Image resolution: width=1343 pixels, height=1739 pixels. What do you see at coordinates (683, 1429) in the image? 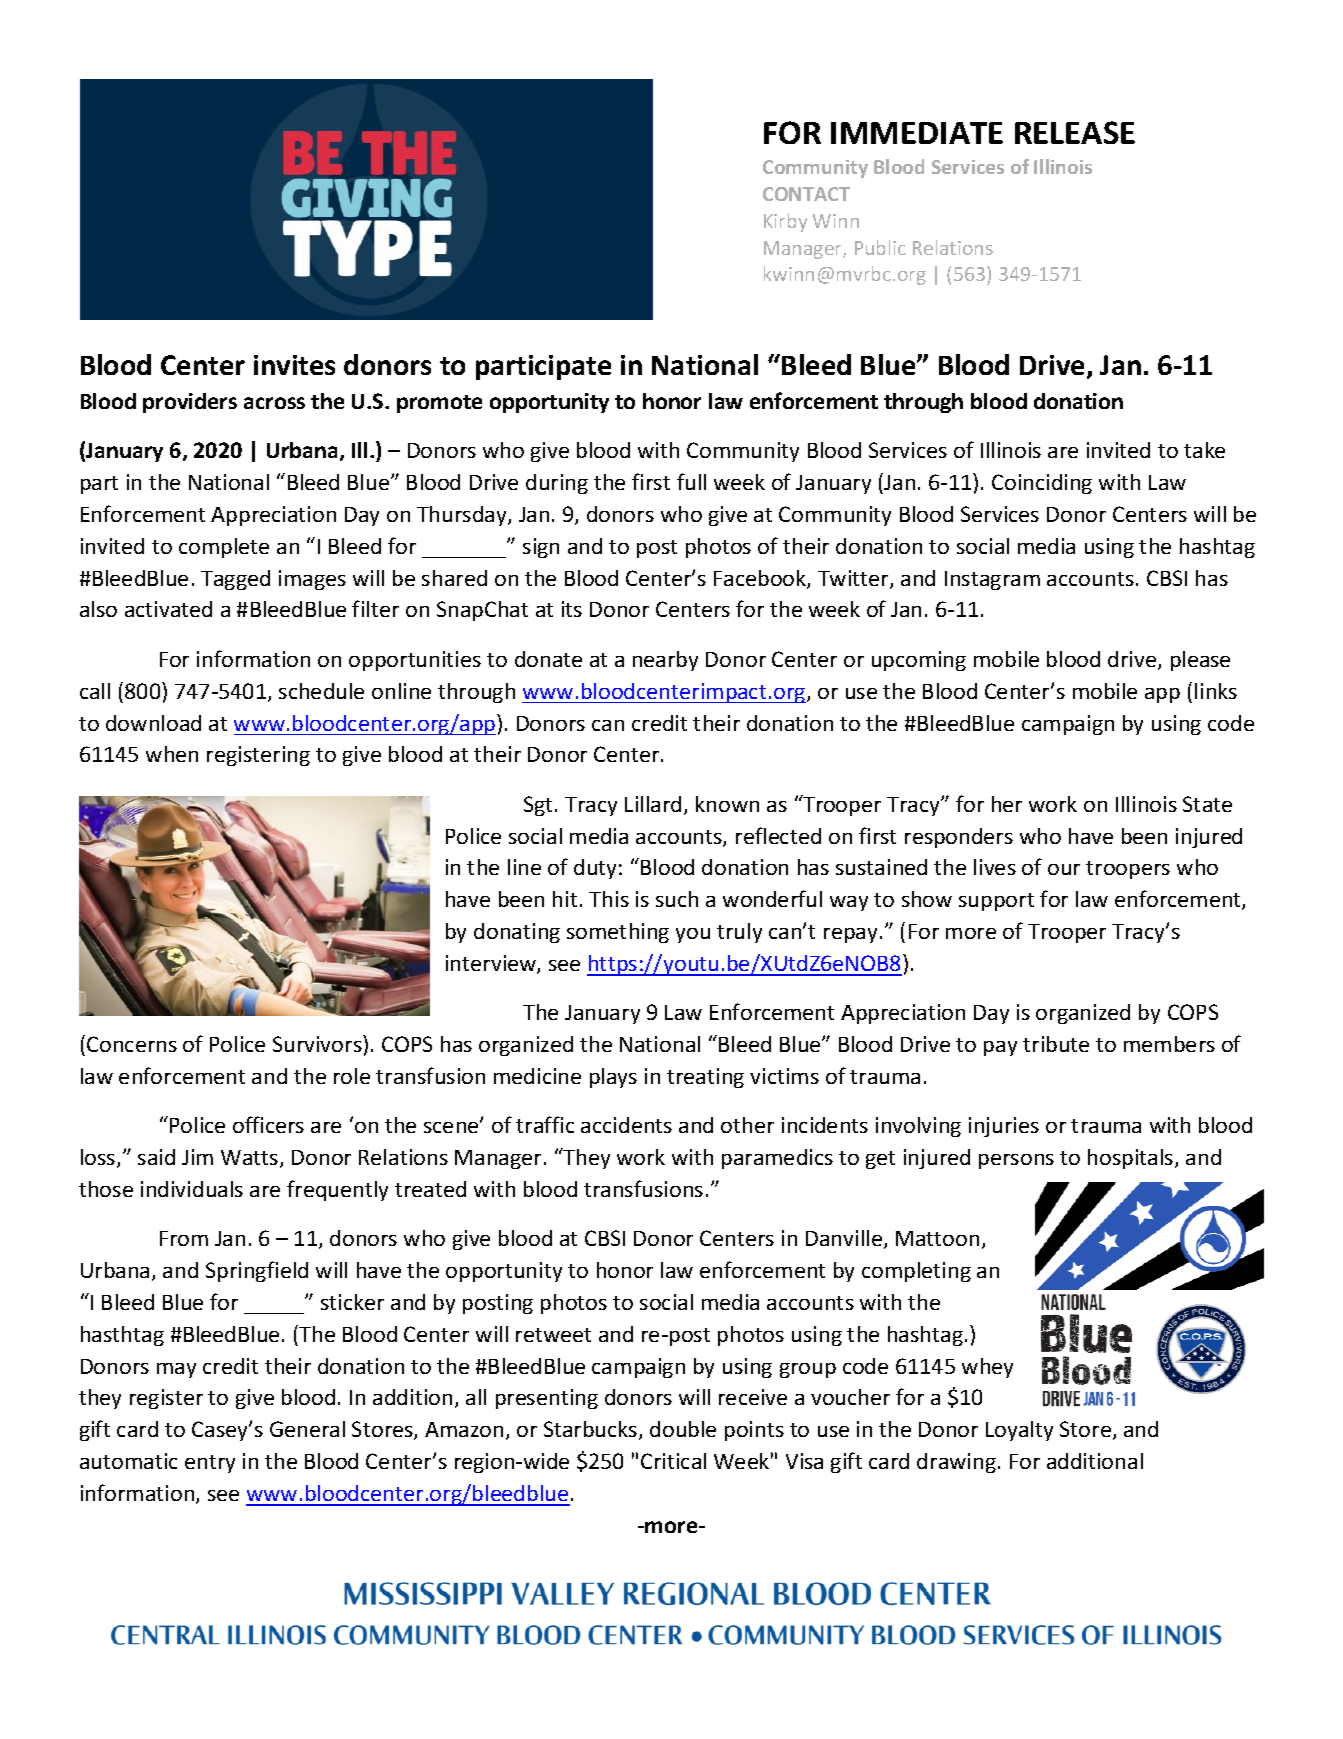
I see `double` at bounding box center [683, 1429].
